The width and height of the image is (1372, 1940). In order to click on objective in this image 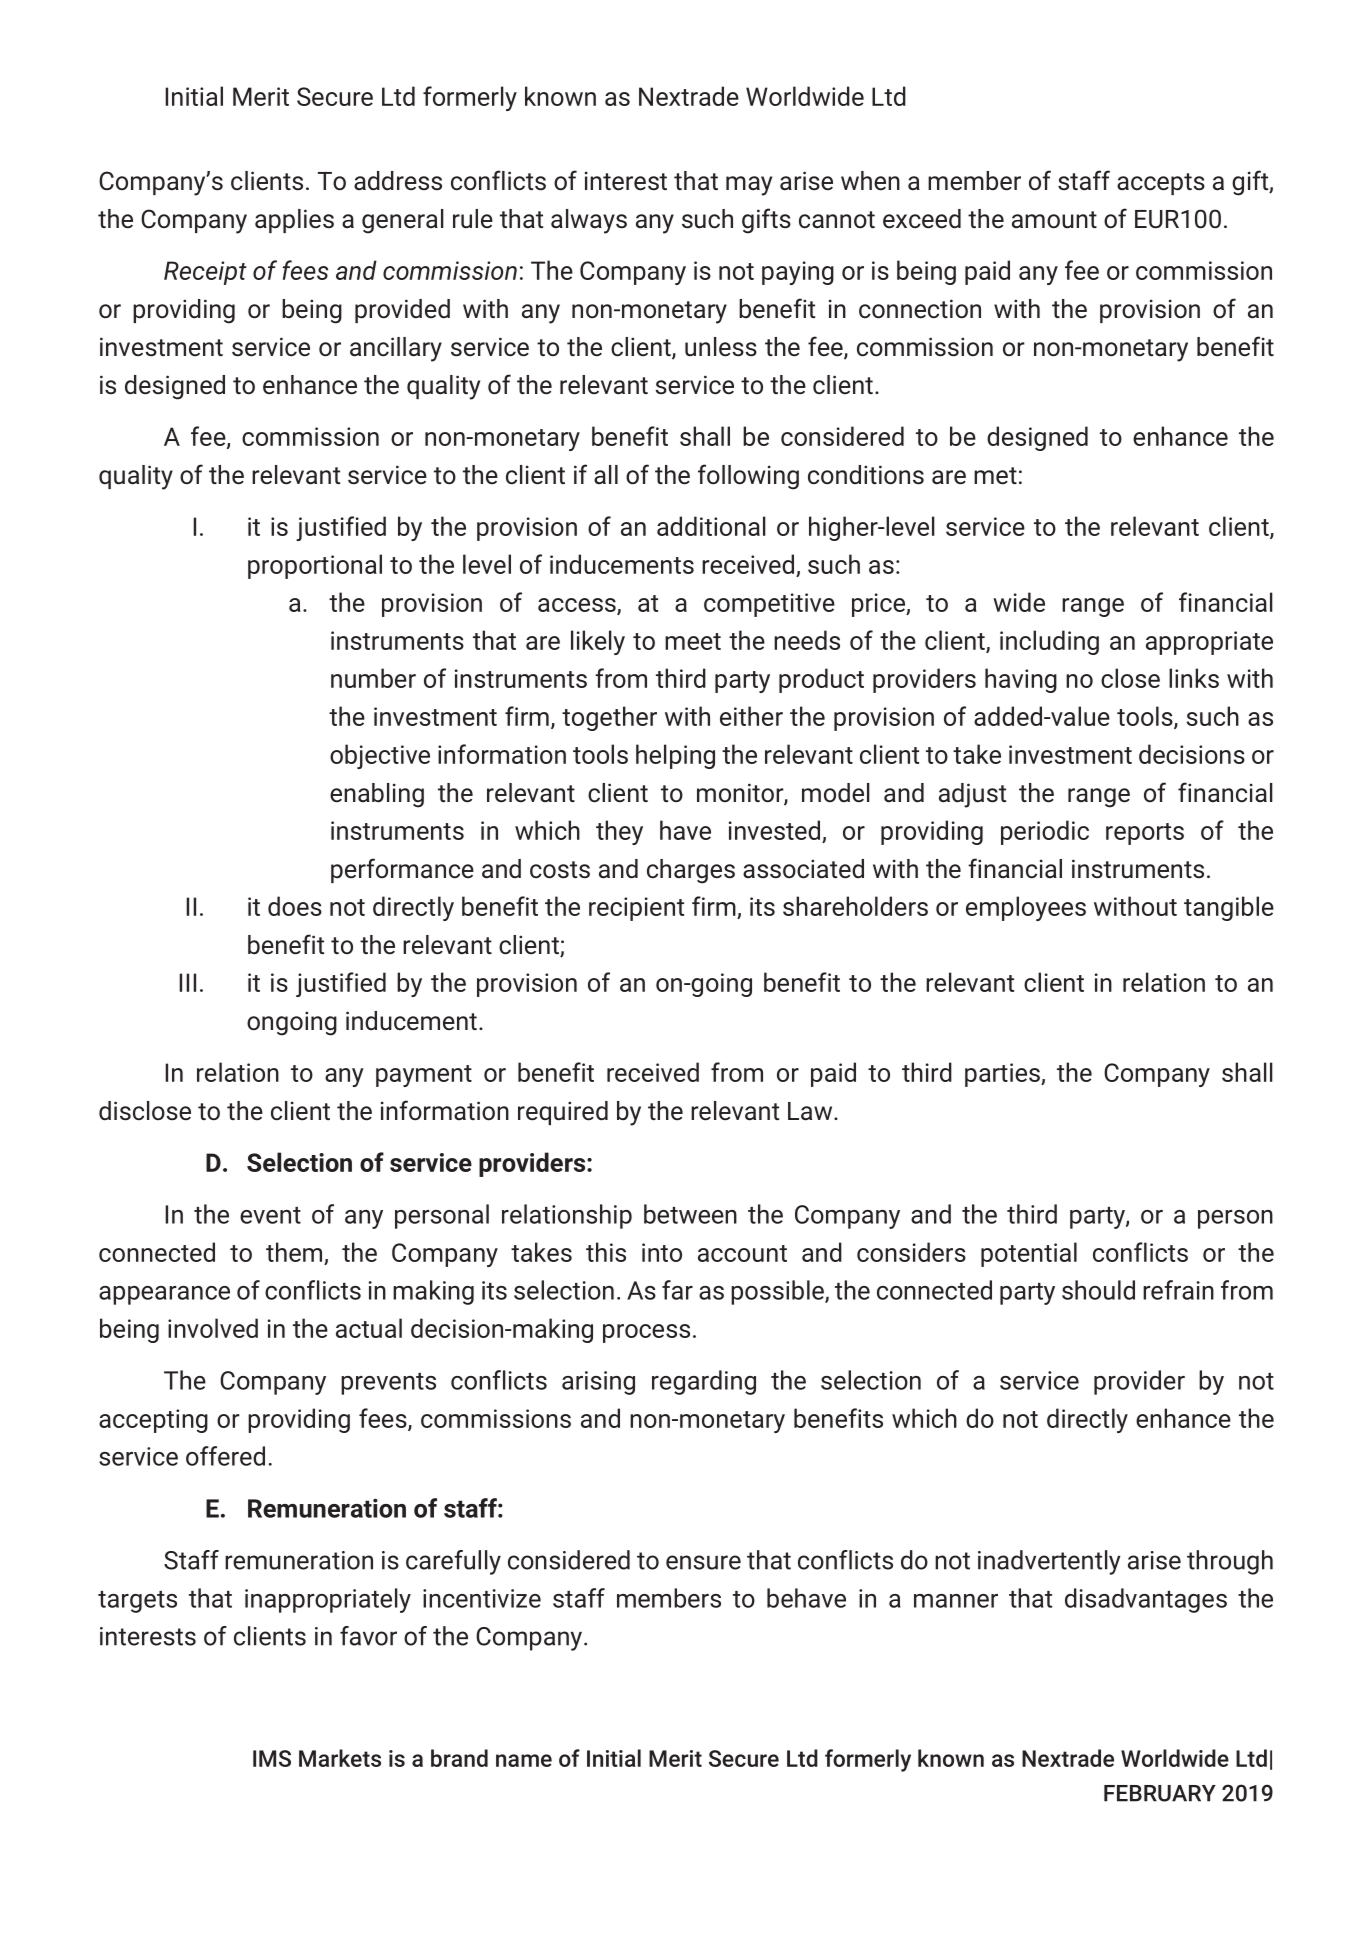, I will do `click(380, 756)`.
